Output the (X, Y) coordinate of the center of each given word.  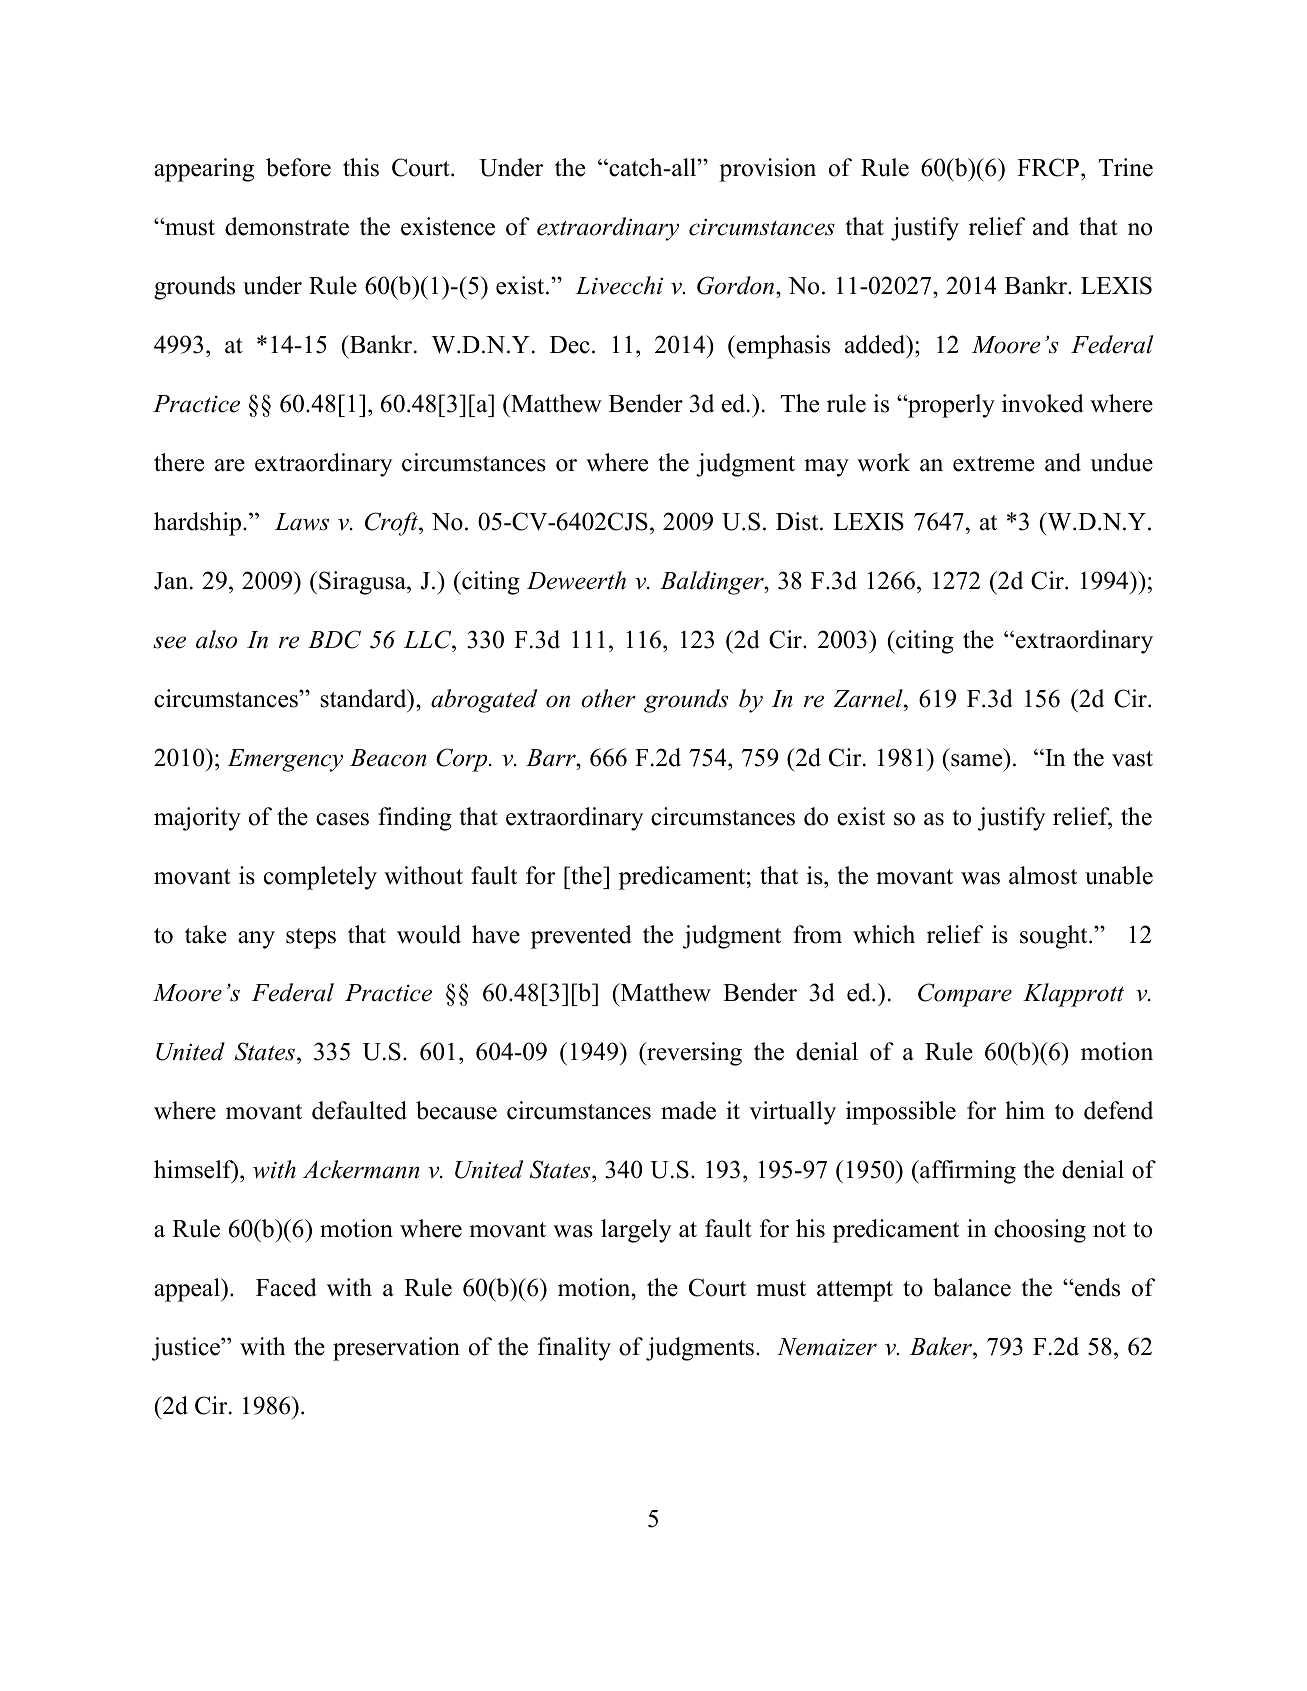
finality (574, 1349)
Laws (302, 522)
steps (311, 938)
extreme (994, 464)
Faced (286, 1287)
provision (767, 170)
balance (972, 1287)
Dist (798, 521)
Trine (1125, 167)
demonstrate (287, 226)
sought (1055, 937)
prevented (581, 937)
